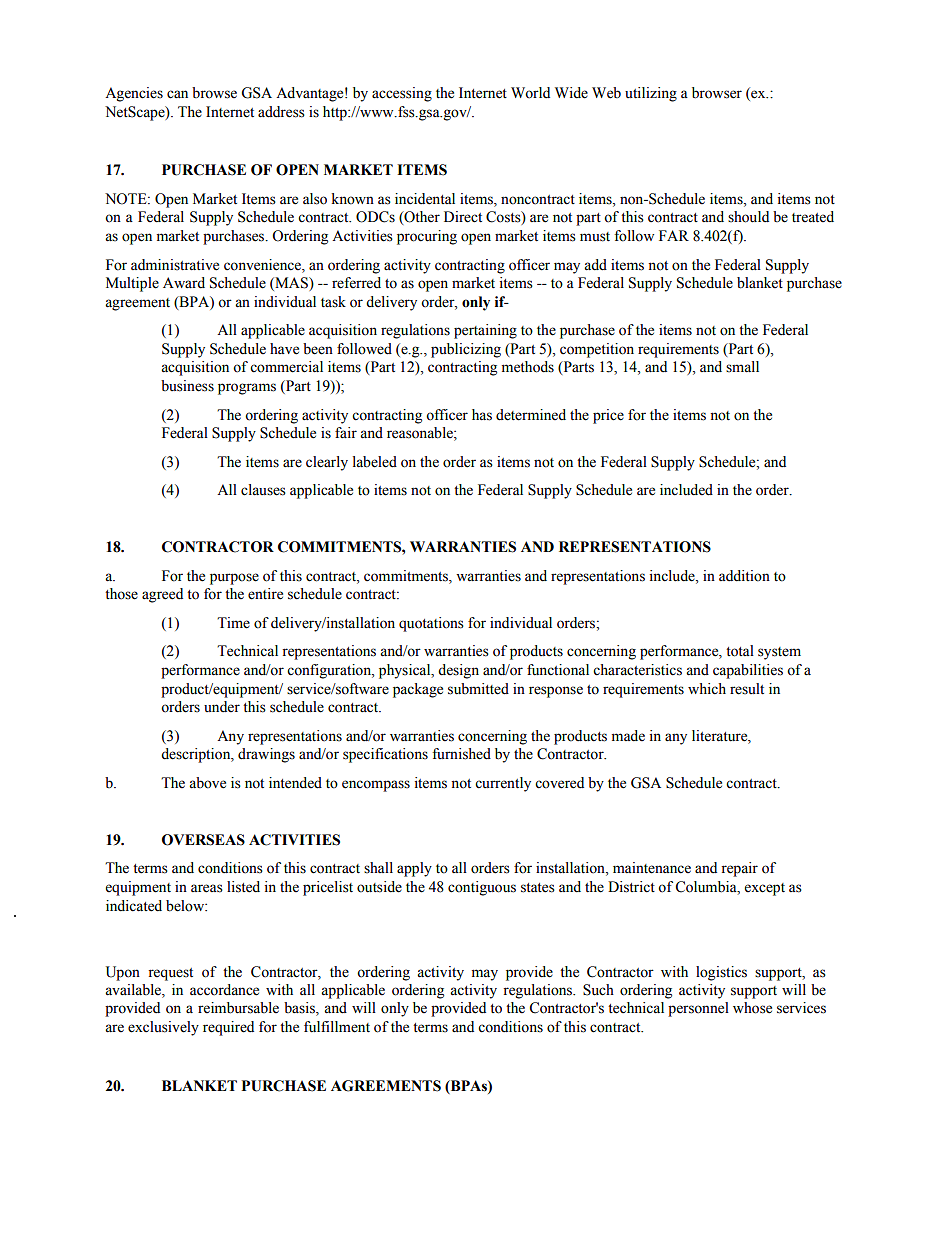  What do you see at coordinates (224, 990) in the image?
I see `accordance` at bounding box center [224, 990].
